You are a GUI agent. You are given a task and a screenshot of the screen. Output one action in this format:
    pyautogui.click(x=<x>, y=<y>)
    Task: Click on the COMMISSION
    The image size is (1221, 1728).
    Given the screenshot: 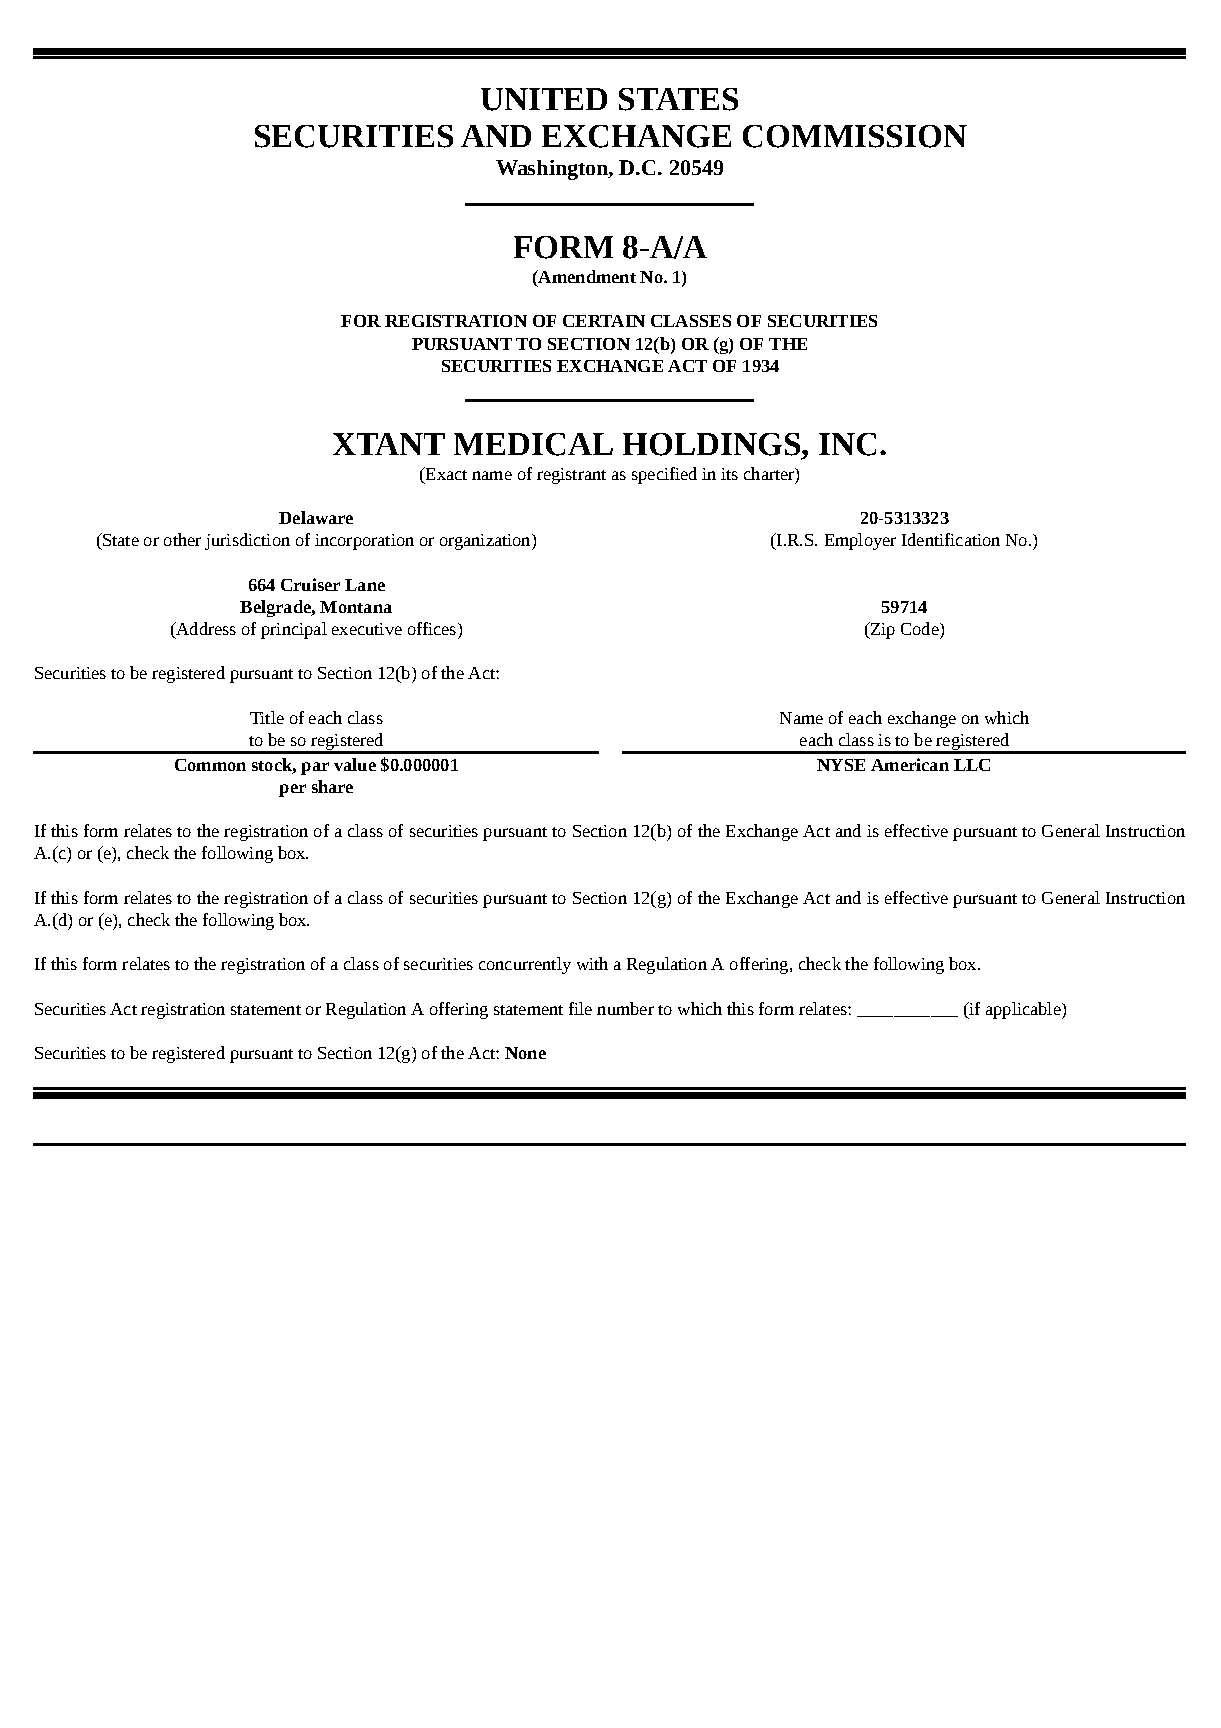 What is the action you would take?
    pyautogui.click(x=855, y=136)
